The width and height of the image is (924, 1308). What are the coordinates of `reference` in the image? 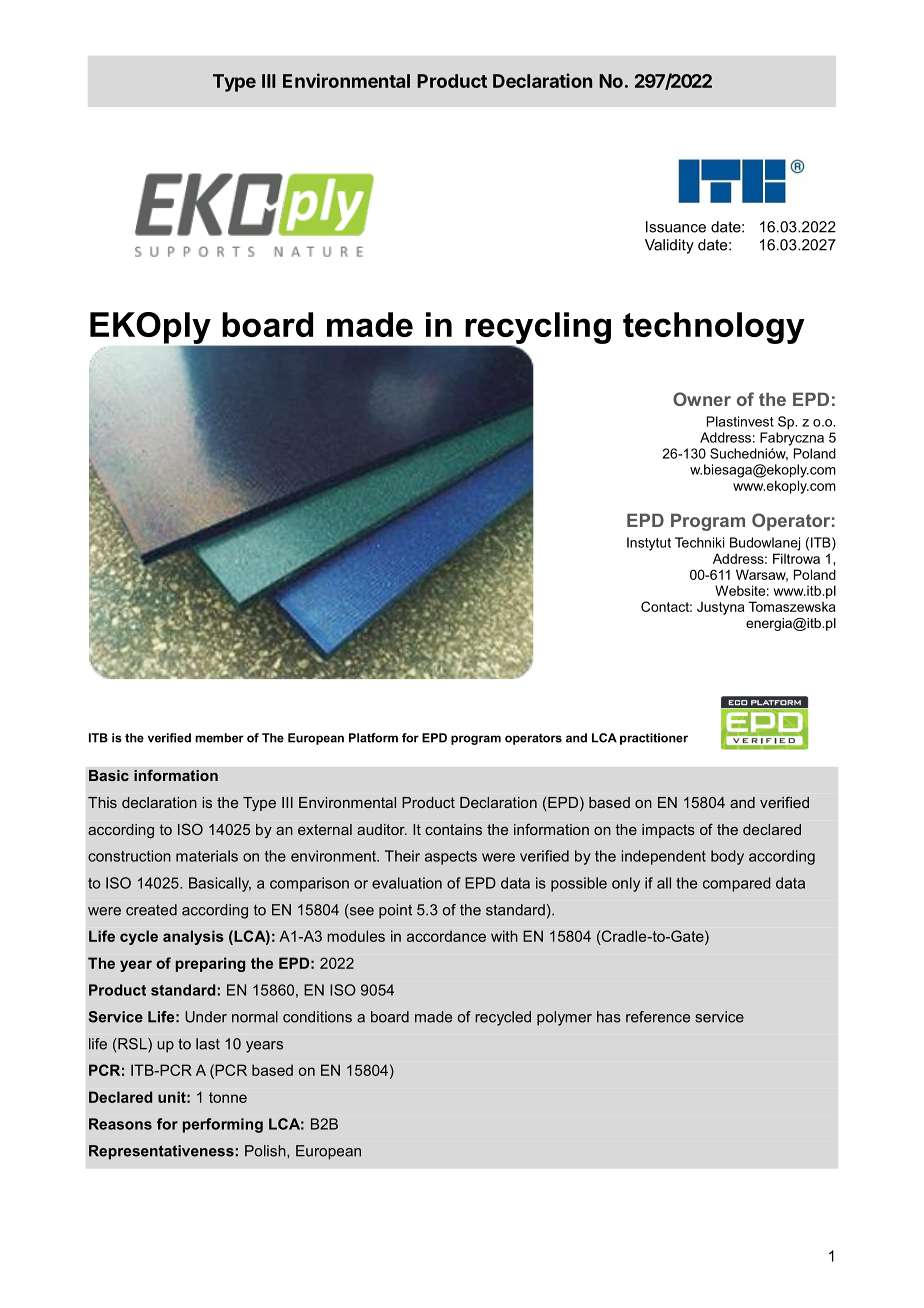 It's located at (658, 1017).
